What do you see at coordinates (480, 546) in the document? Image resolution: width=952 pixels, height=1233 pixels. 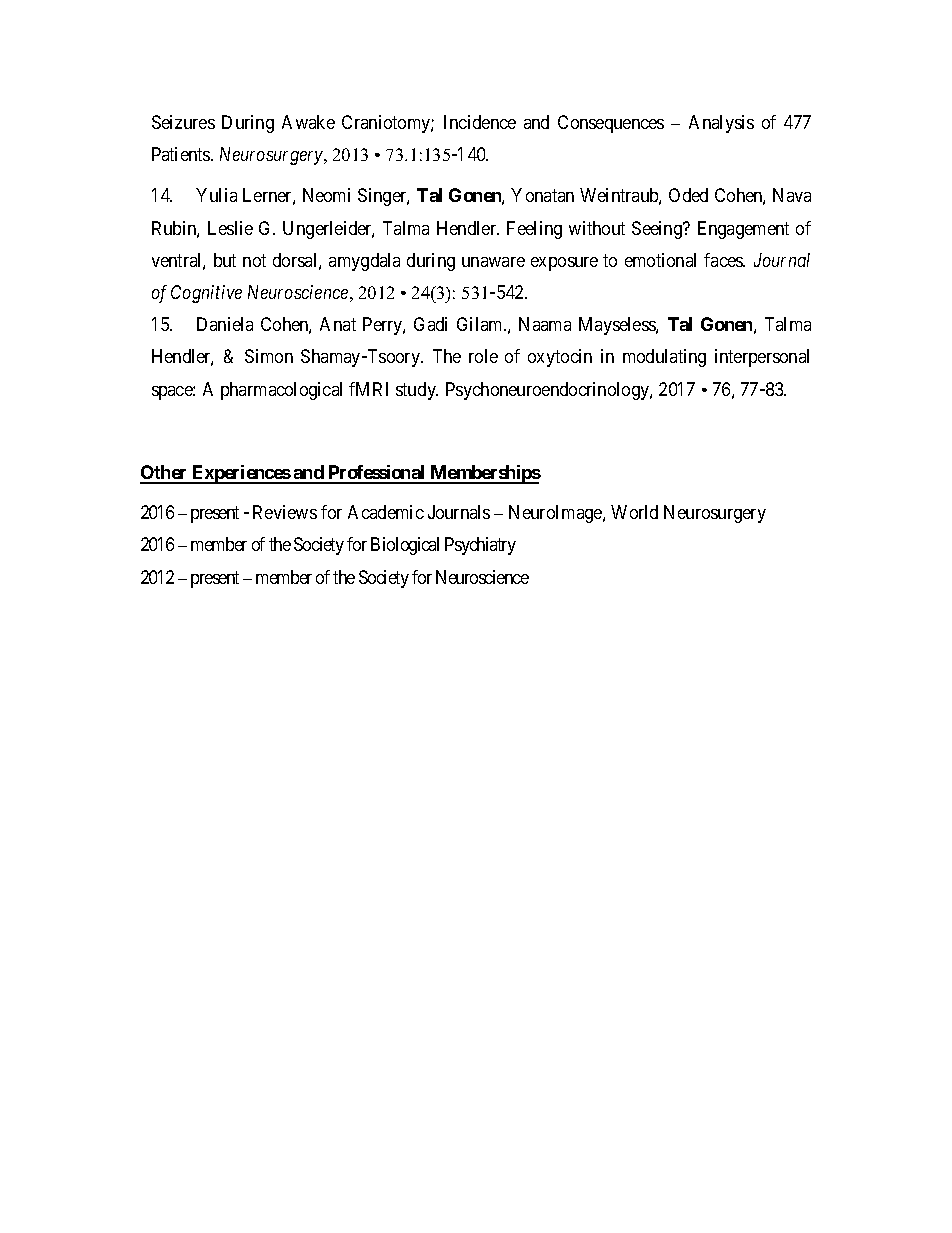 I see `Psychiatry` at bounding box center [480, 546].
